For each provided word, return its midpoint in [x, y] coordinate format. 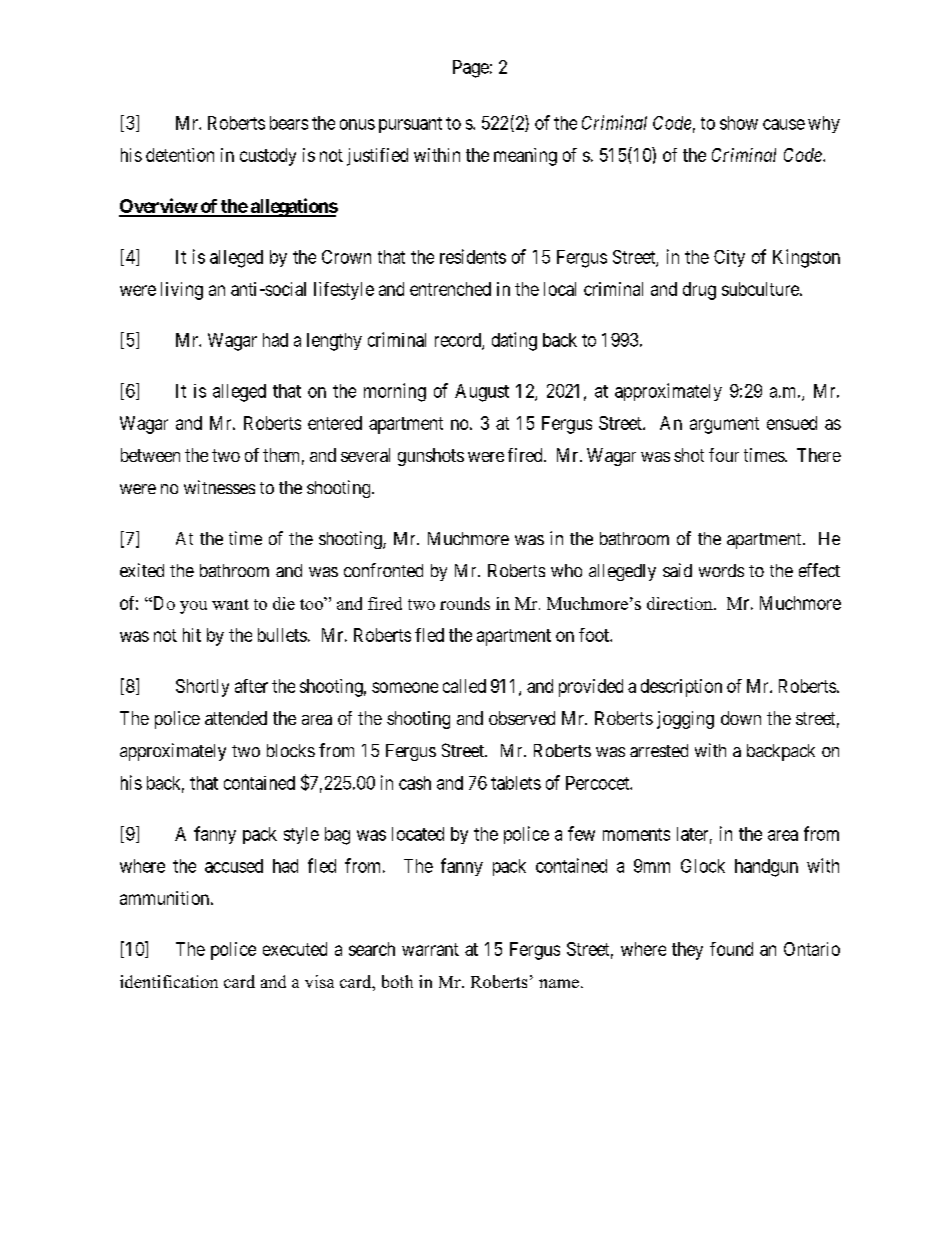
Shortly [202, 688]
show [739, 123]
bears [289, 123]
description [681, 688]
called [464, 686]
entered [335, 423]
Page [471, 69]
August [482, 393]
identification [169, 981]
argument [724, 425]
